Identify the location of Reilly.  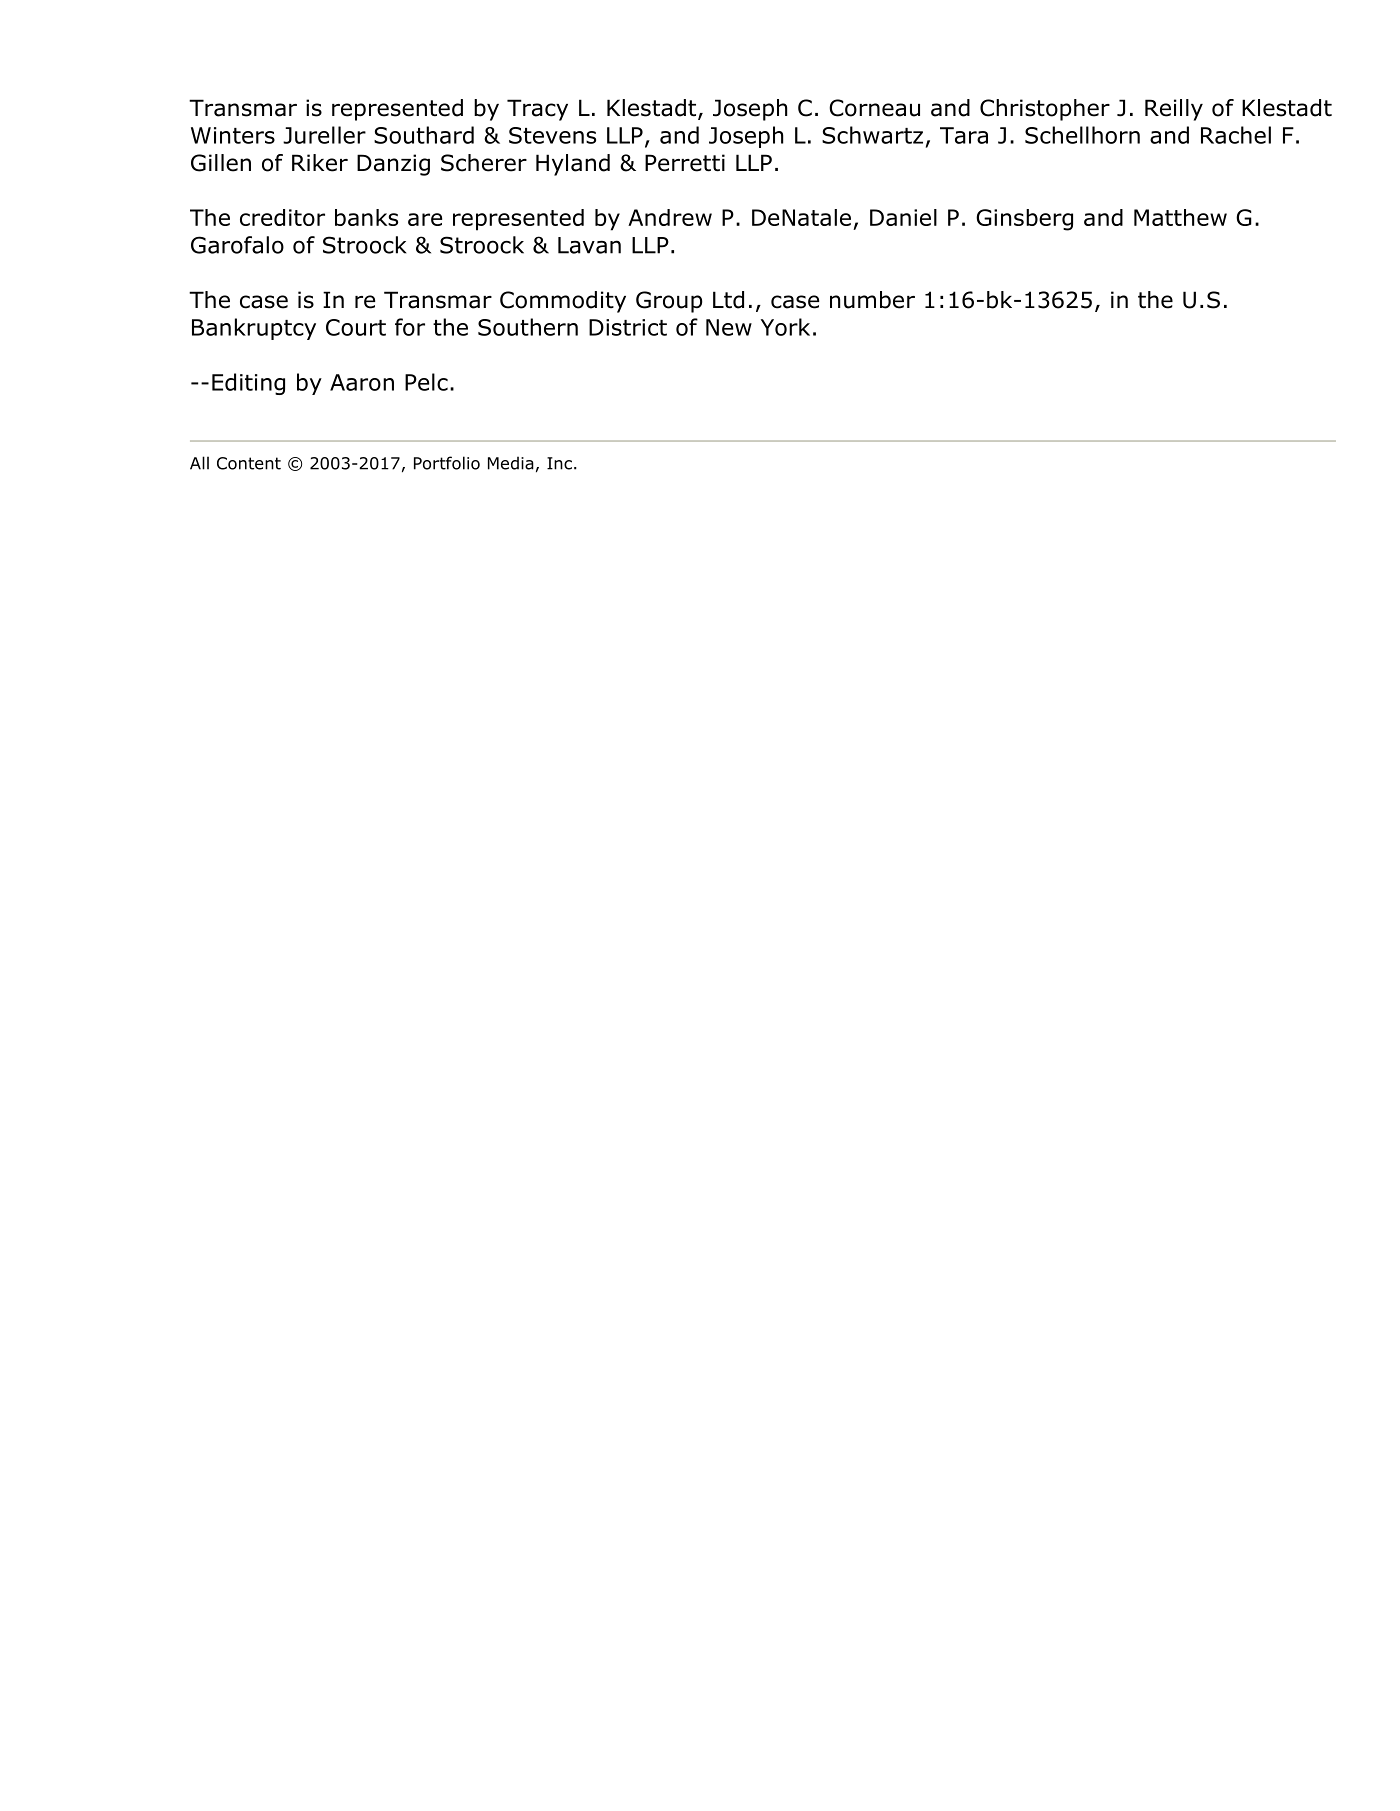
(1174, 110).
